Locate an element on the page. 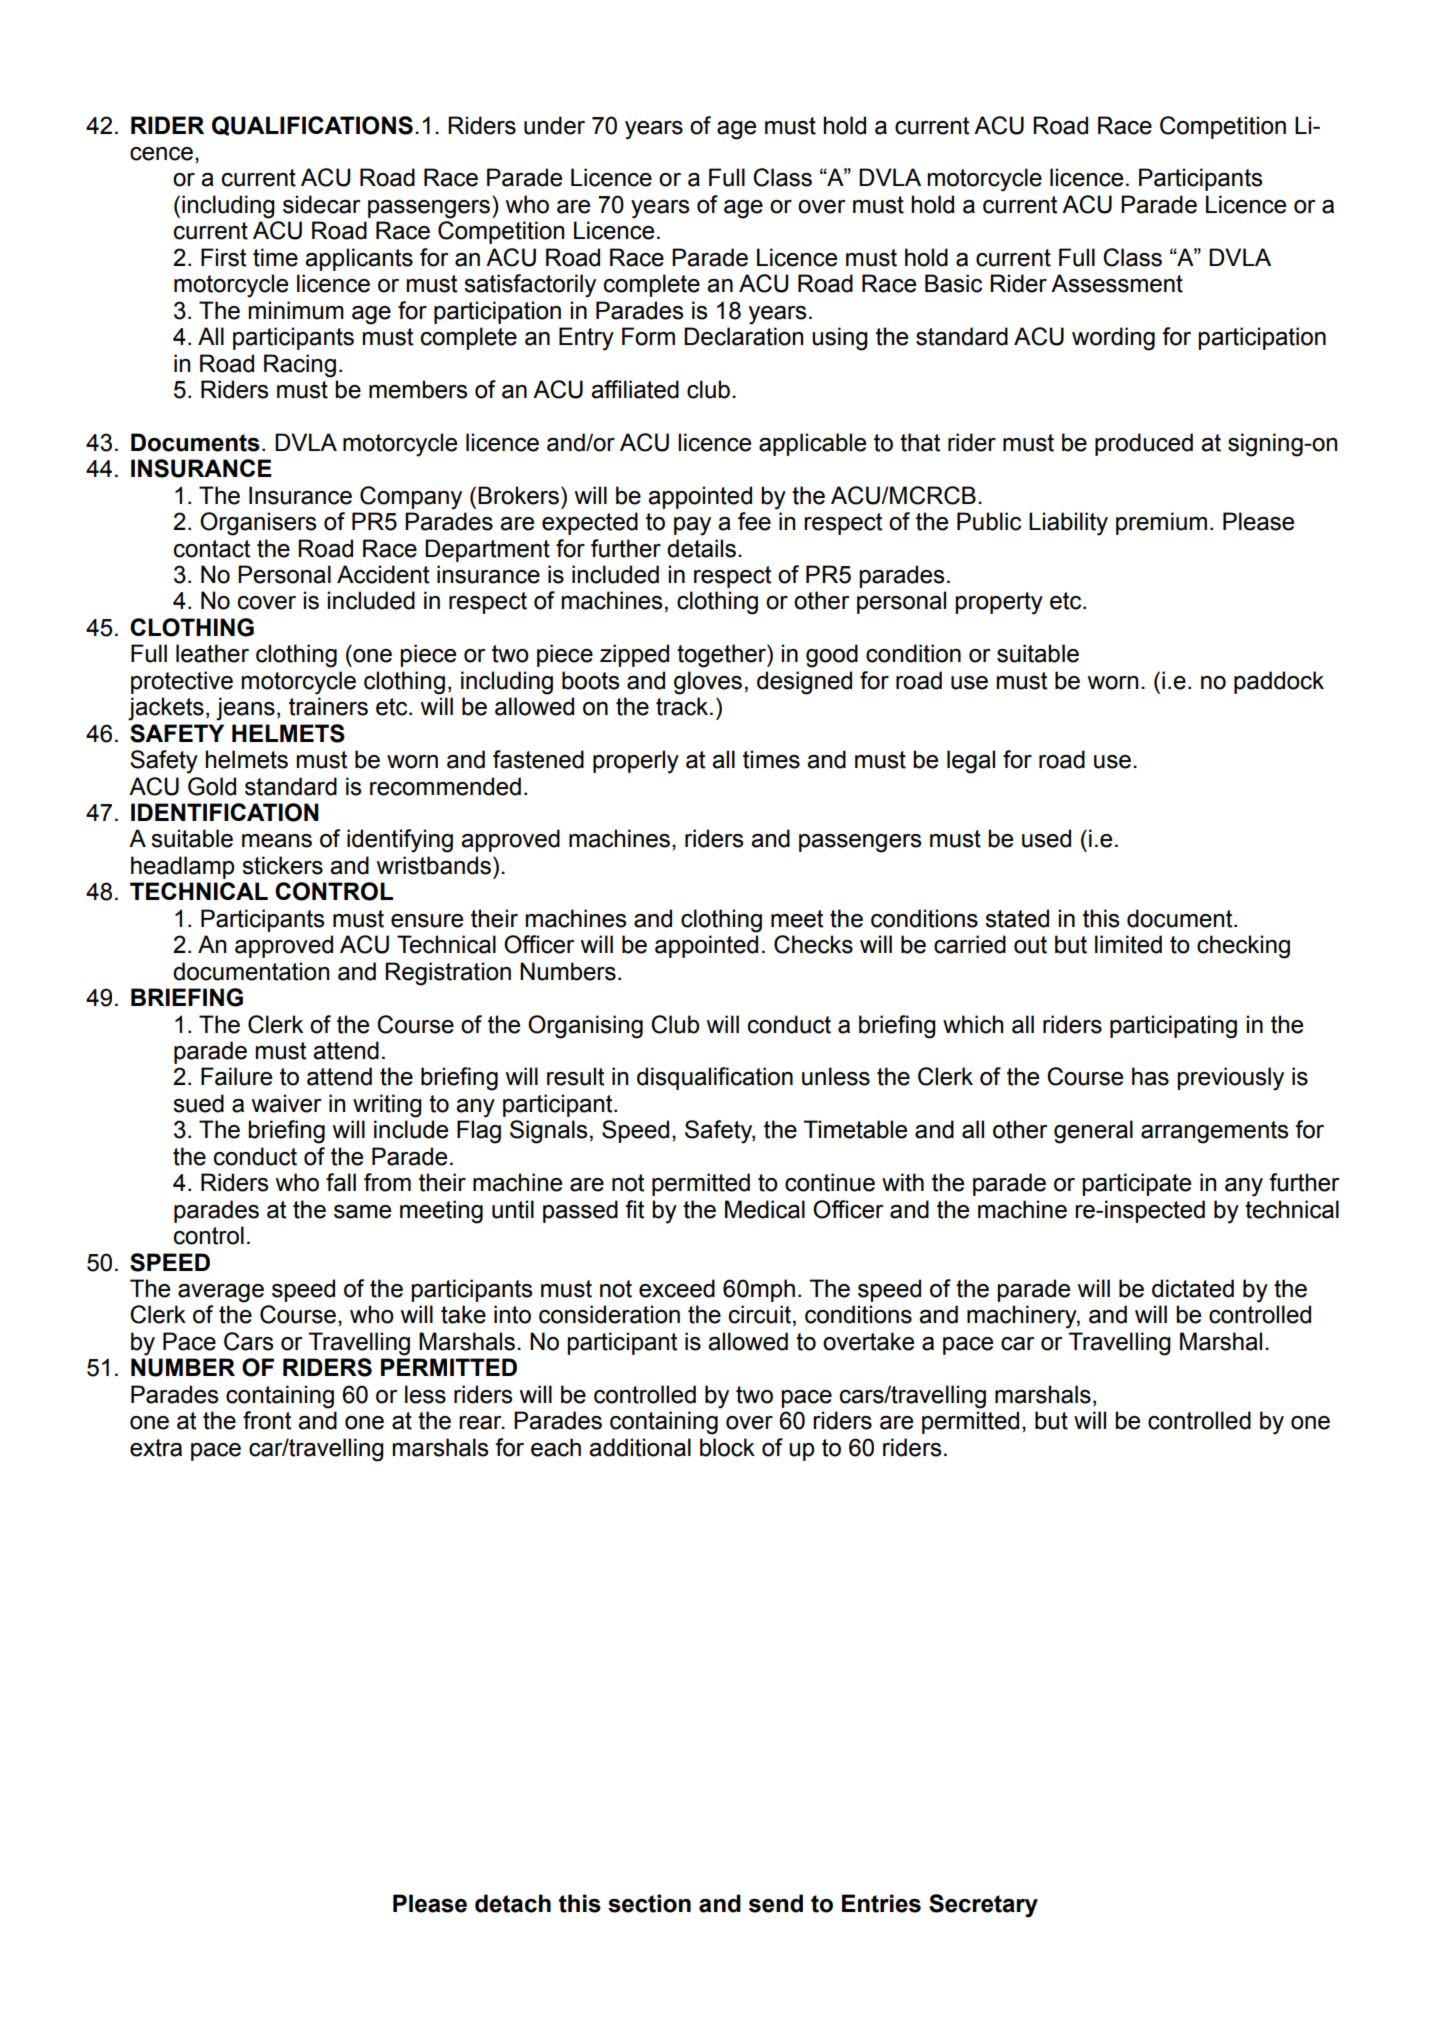  under is located at coordinates (554, 125).
